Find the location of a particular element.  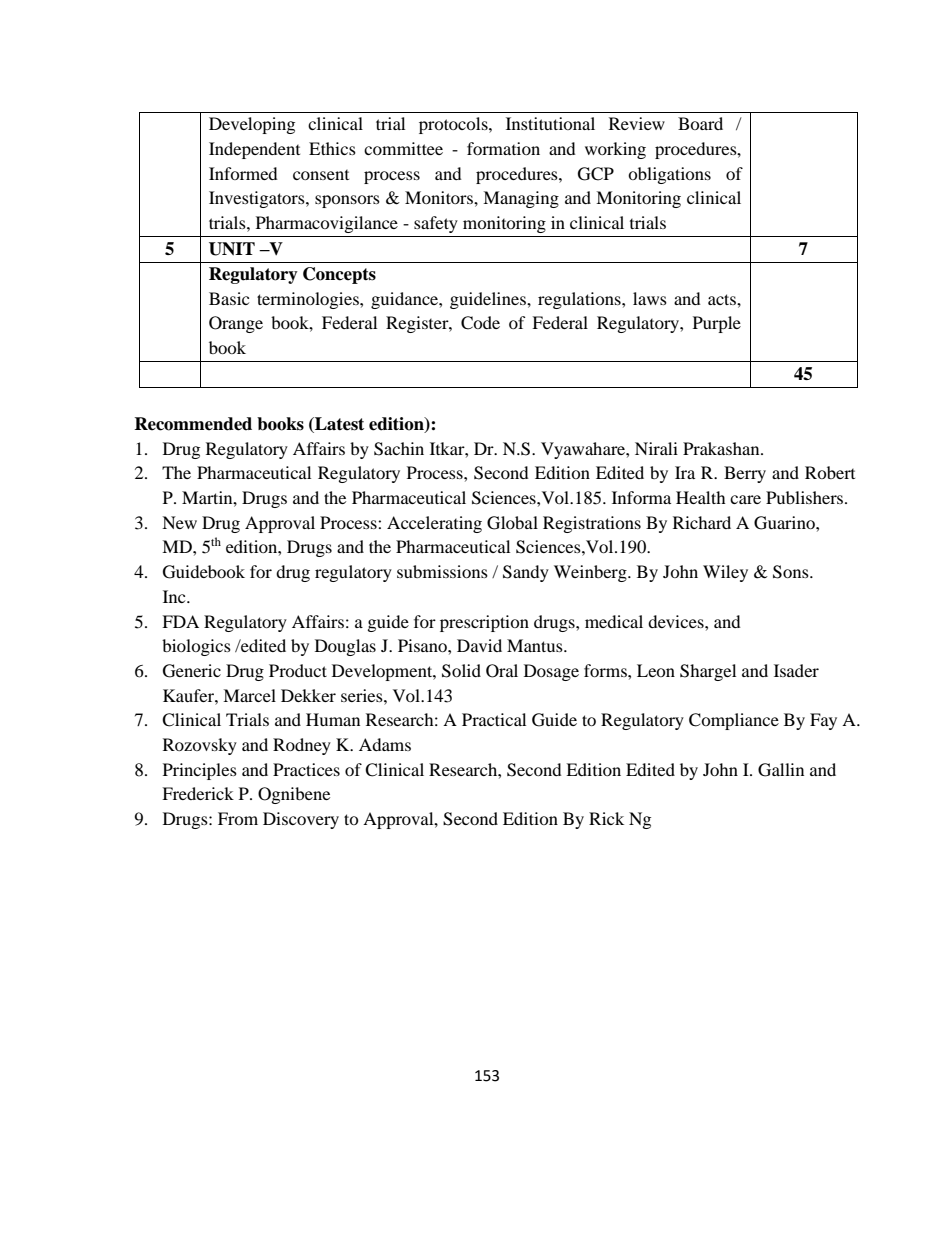

Global is located at coordinates (512, 523).
